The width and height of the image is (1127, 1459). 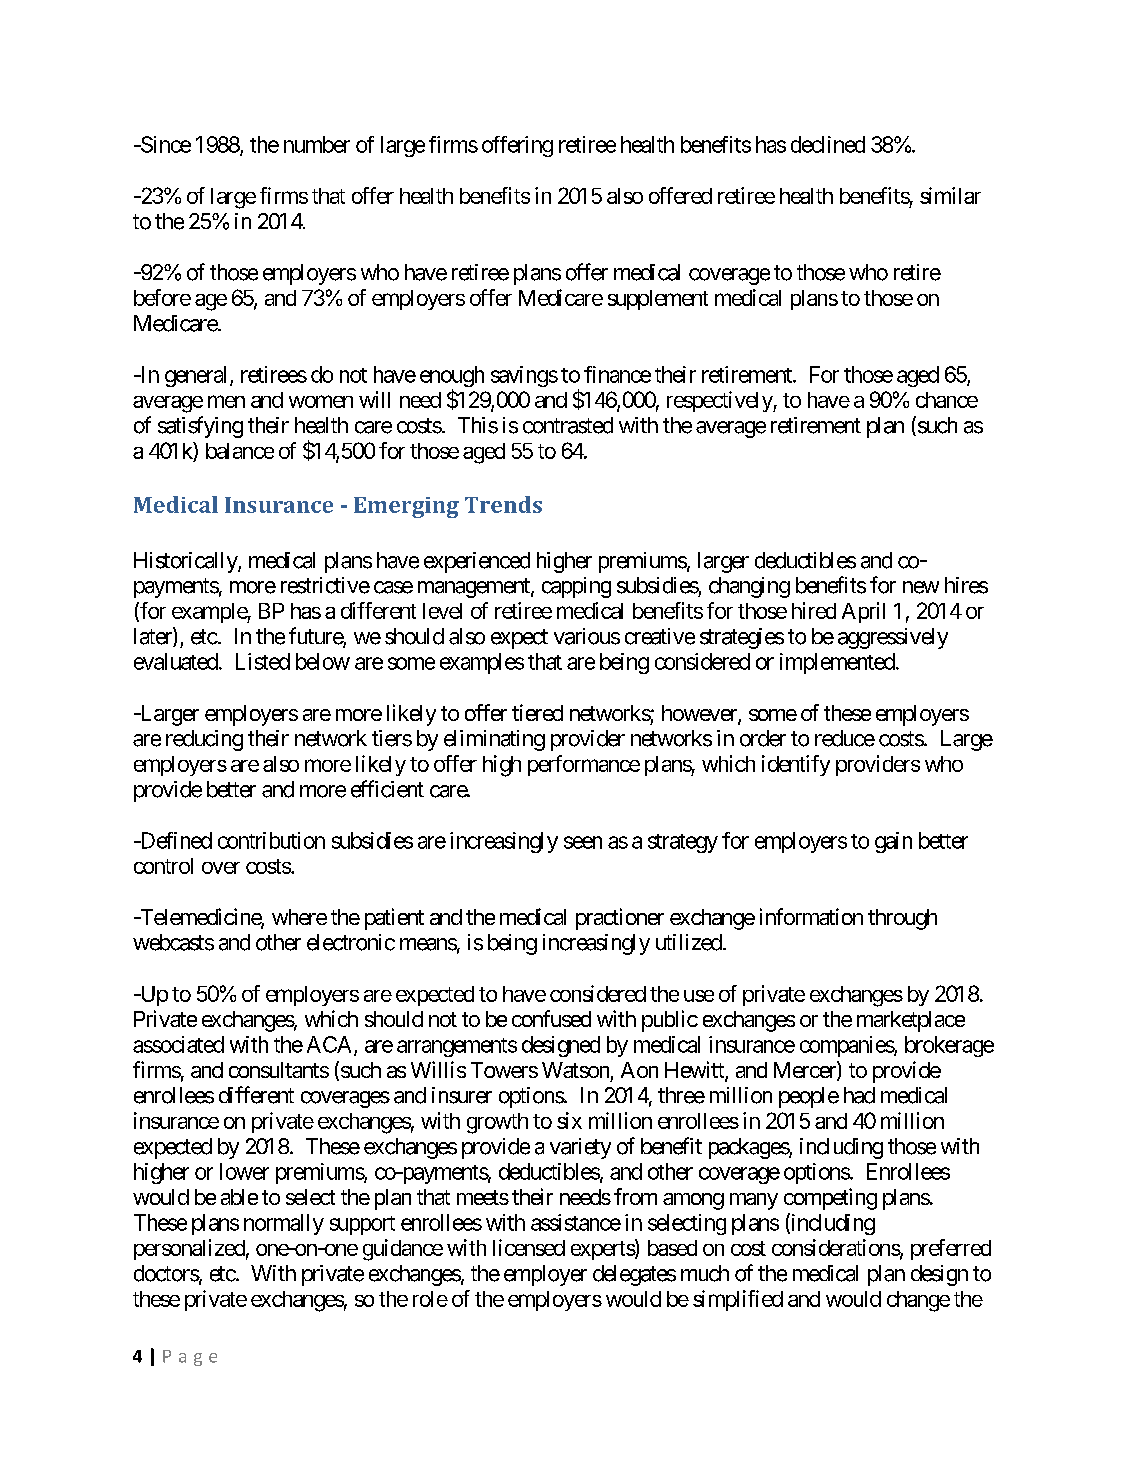 What do you see at coordinates (828, 144) in the image?
I see `declined` at bounding box center [828, 144].
